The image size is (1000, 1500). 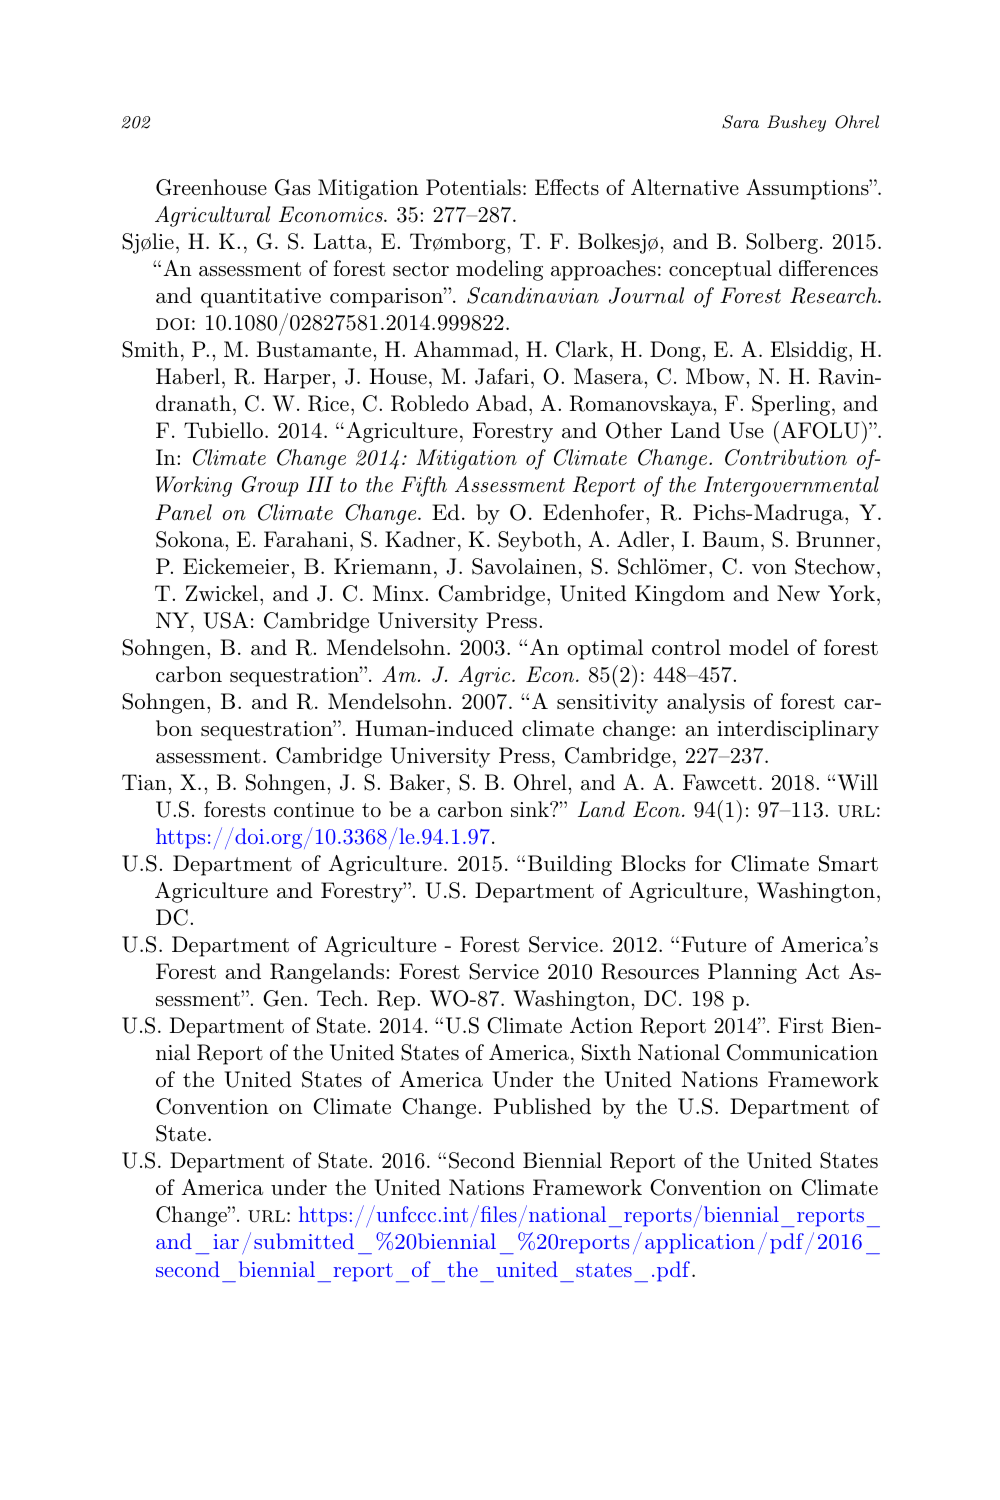 What do you see at coordinates (473, 187) in the image?
I see `Potentials` at bounding box center [473, 187].
